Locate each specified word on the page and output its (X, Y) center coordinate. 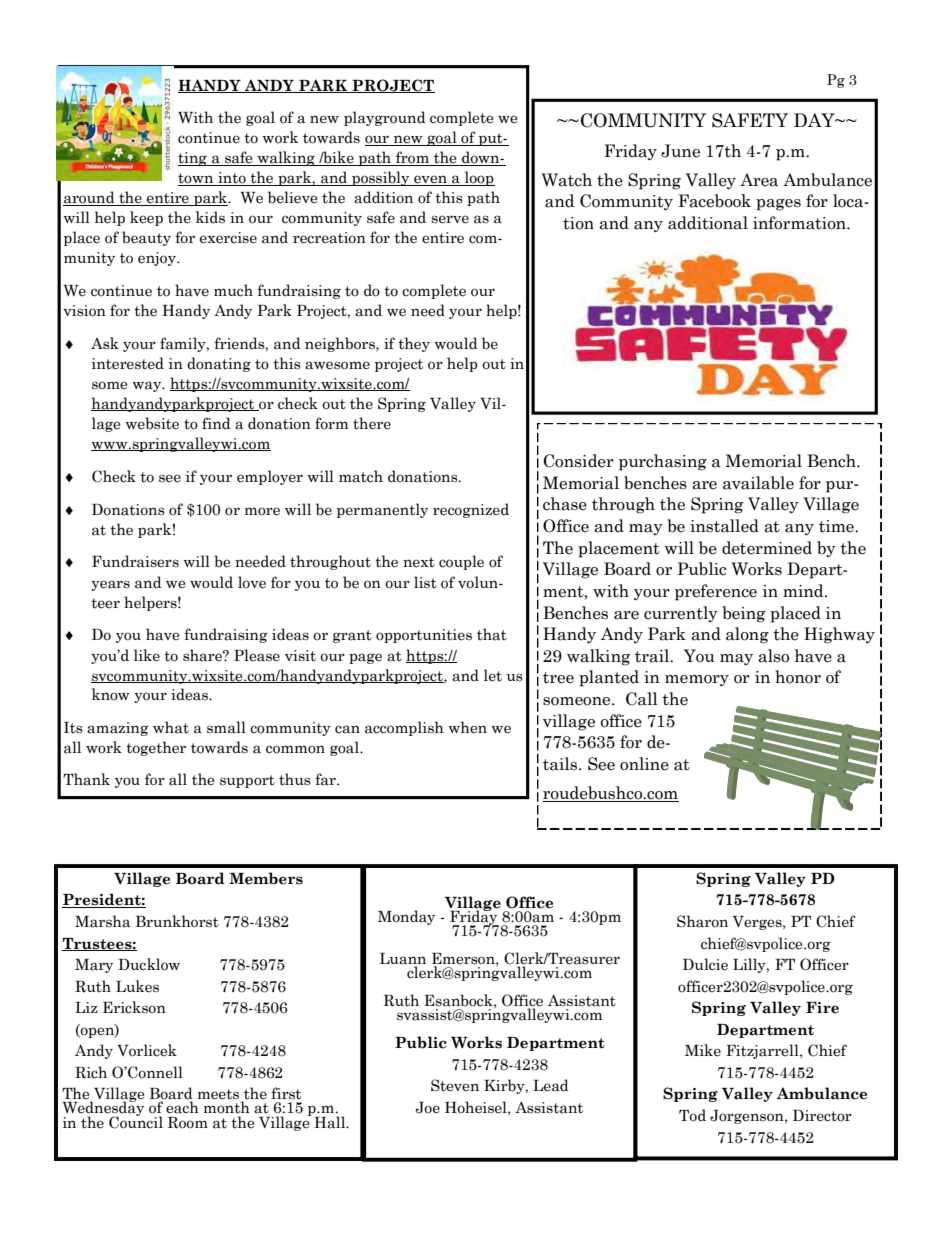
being (743, 614)
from (412, 158)
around (90, 198)
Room (188, 1123)
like (147, 655)
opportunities (424, 636)
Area (759, 180)
